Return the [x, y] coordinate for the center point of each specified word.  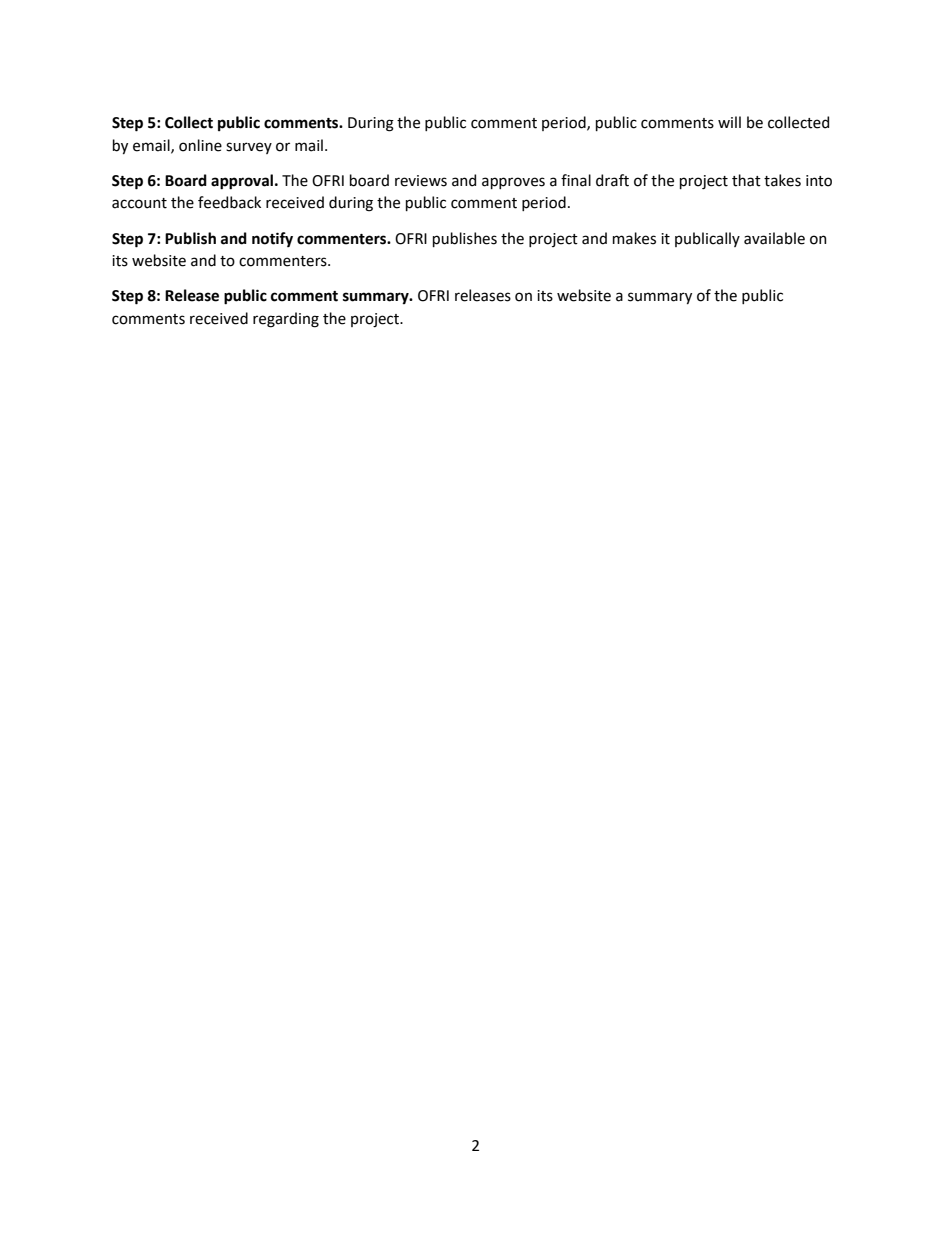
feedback [229, 202]
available [774, 238]
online [200, 145]
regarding [286, 320]
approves [513, 183]
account [139, 203]
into [819, 181]
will [729, 122]
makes [634, 238]
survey [249, 148]
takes [782, 180]
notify [272, 239]
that [746, 180]
